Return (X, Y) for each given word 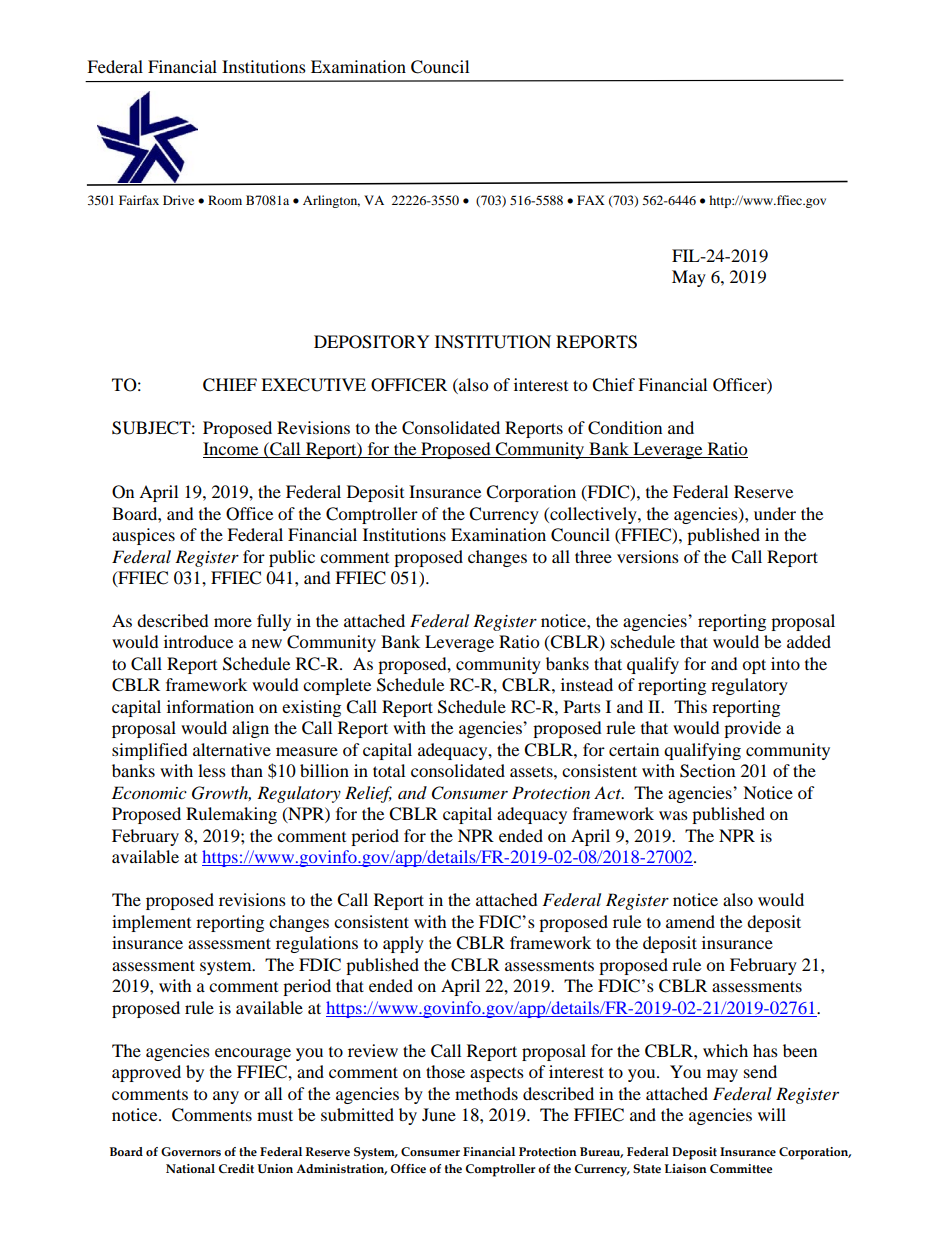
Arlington (331, 201)
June (439, 1114)
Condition (625, 428)
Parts (582, 706)
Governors (191, 1152)
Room (225, 200)
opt (754, 666)
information (210, 706)
